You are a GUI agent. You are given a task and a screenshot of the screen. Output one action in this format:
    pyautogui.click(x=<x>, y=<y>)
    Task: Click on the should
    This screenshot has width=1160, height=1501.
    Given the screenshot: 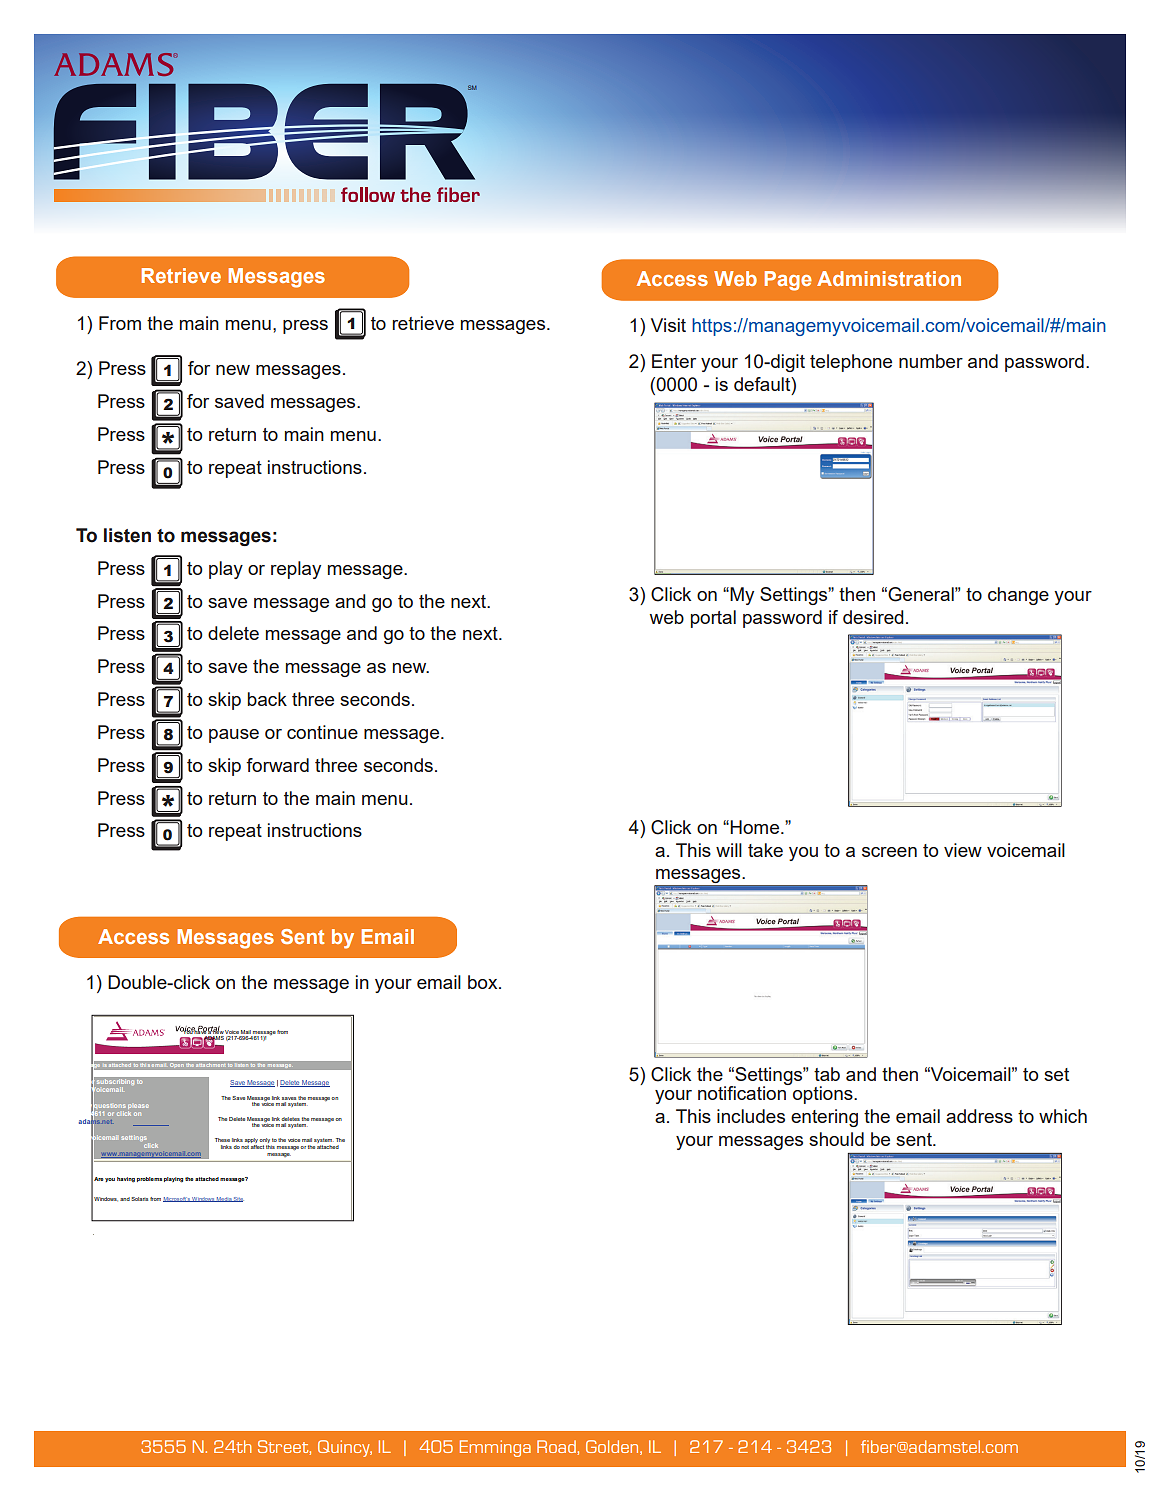 What is the action you would take?
    pyautogui.click(x=836, y=1139)
